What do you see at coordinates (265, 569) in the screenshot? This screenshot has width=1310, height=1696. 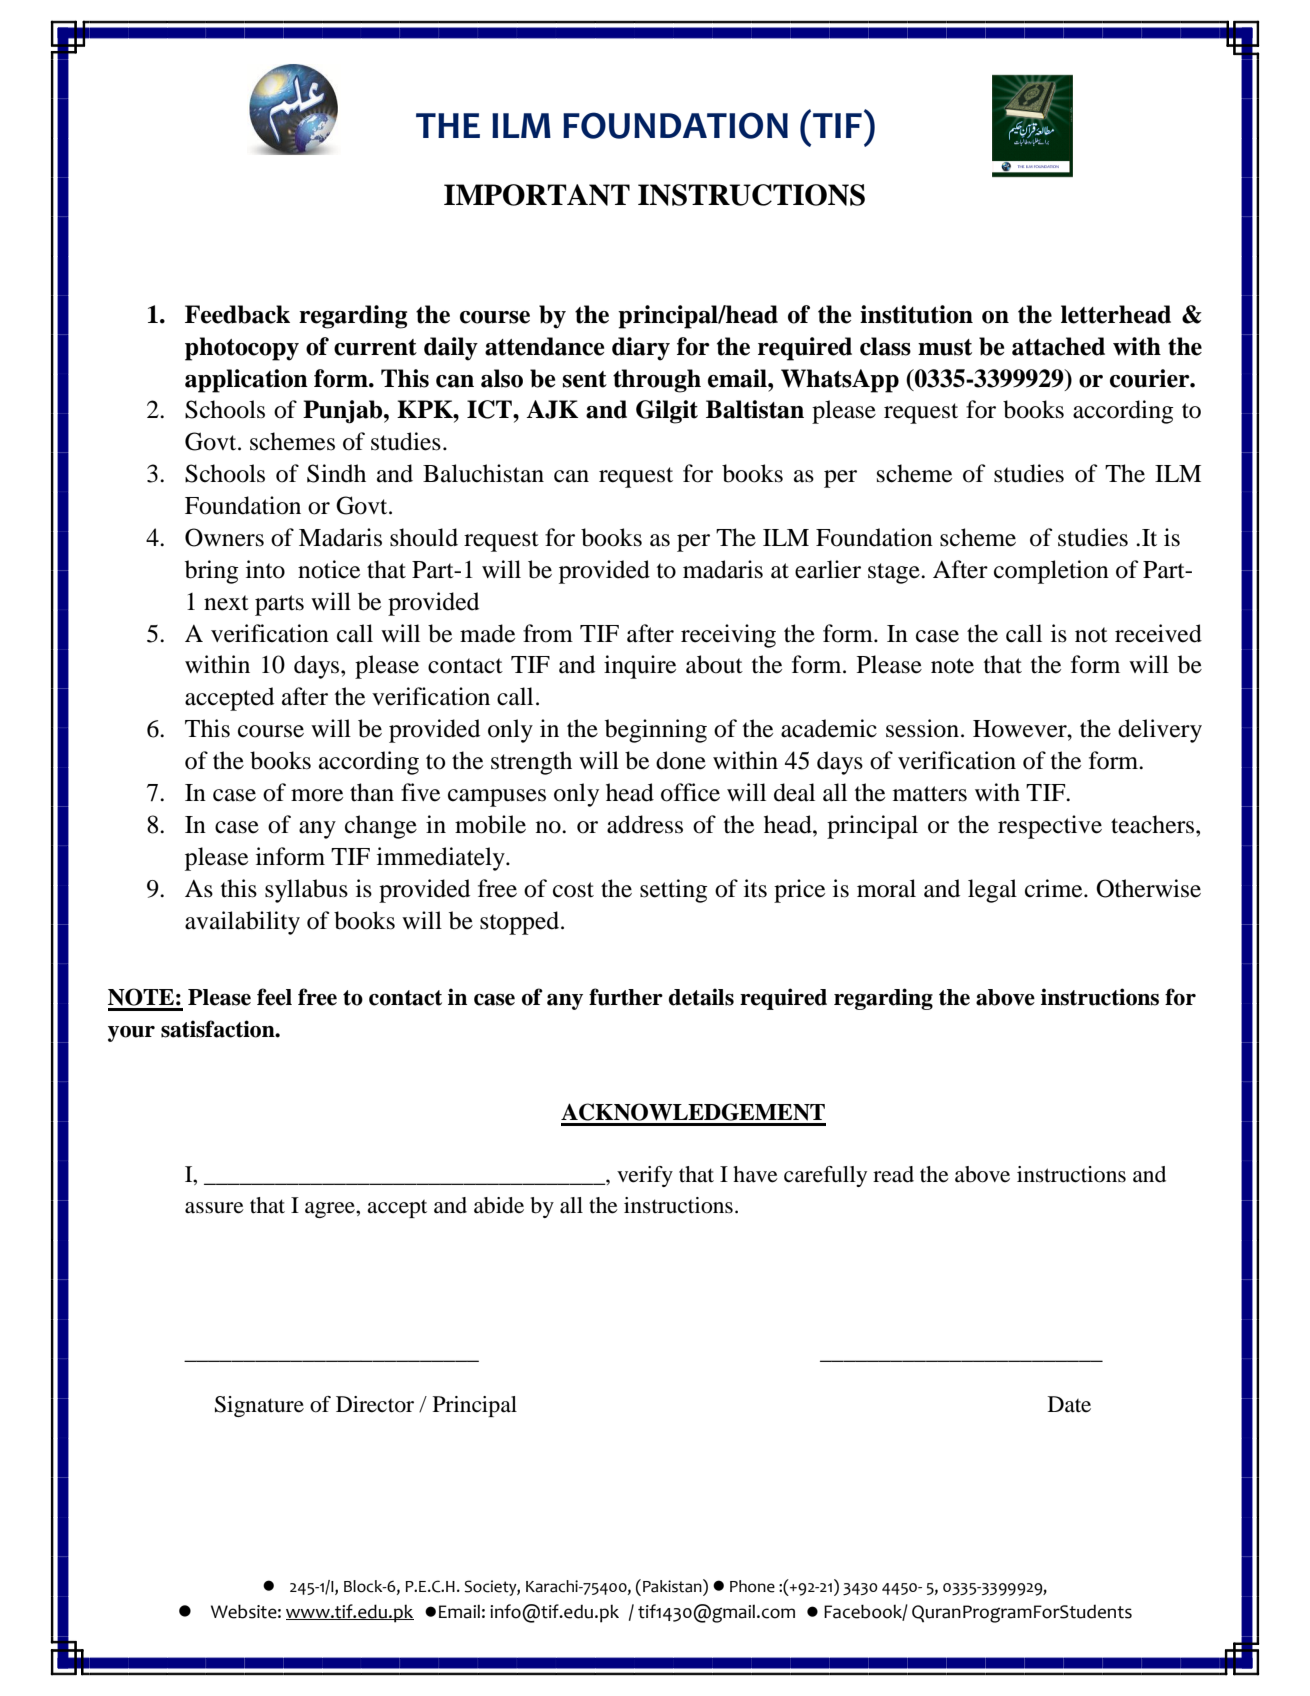 I see `into` at bounding box center [265, 569].
